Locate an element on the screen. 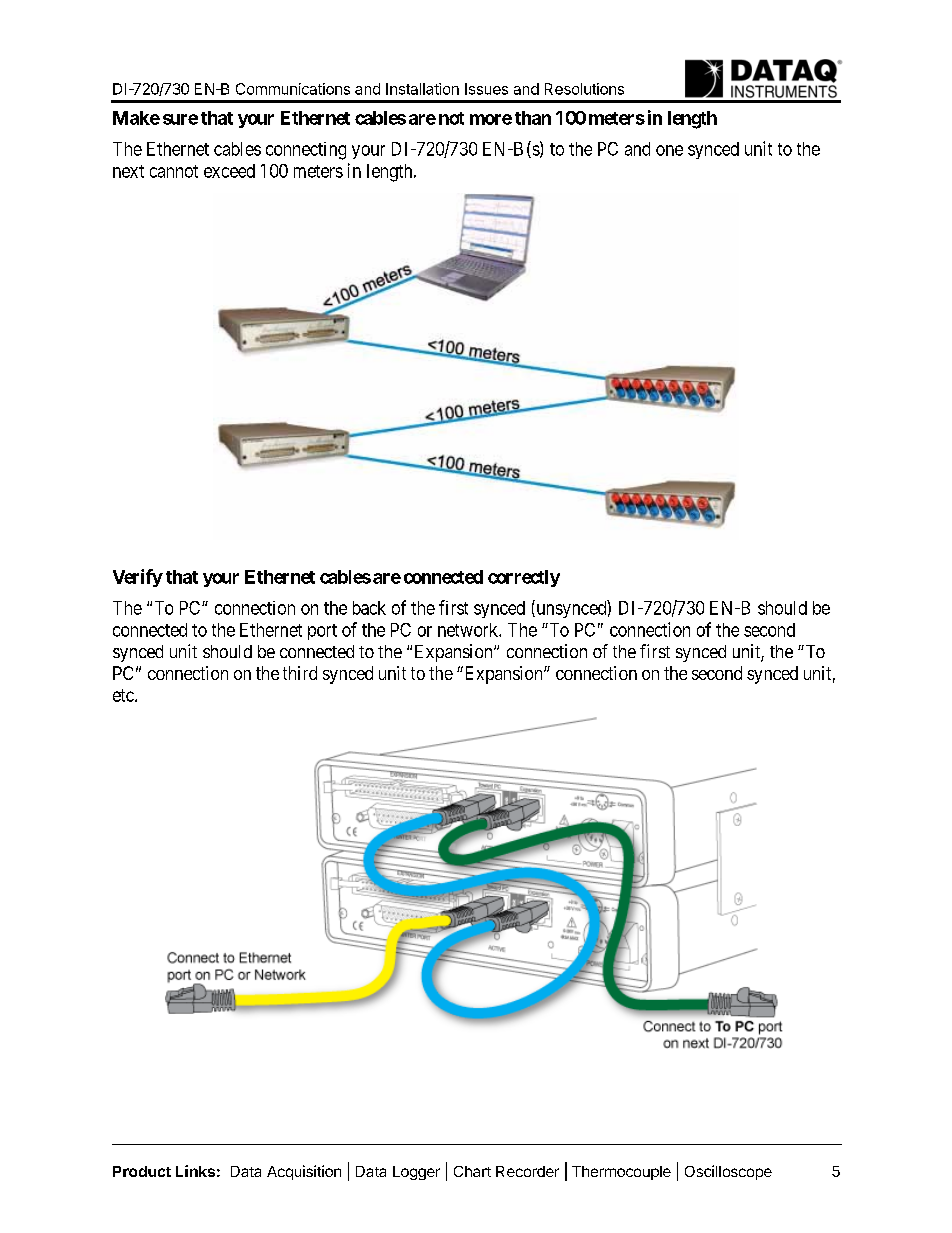  Installation is located at coordinates (422, 89).
